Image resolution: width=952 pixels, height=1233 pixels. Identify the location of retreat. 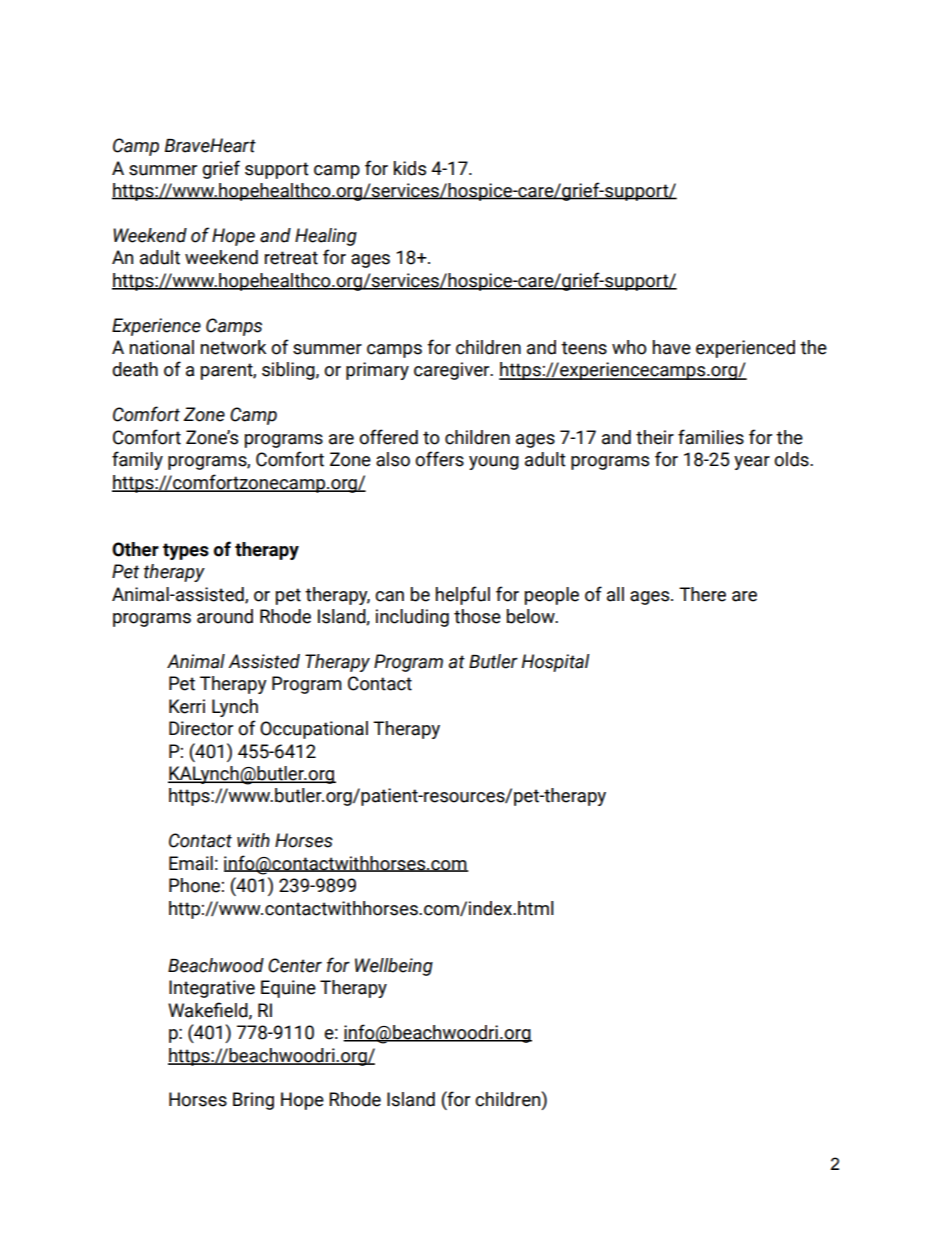
(291, 258).
